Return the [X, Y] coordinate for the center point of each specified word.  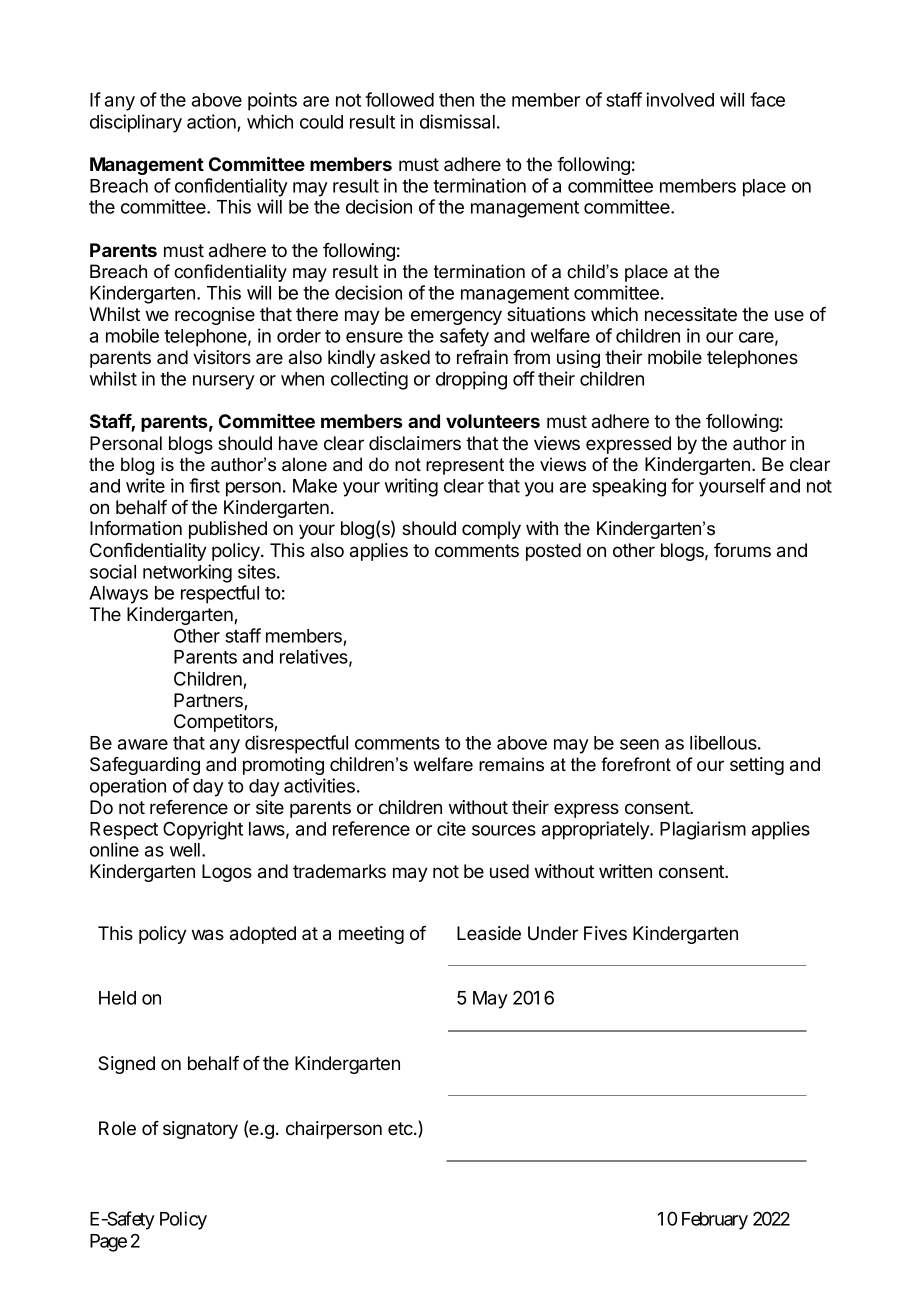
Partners [209, 701]
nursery [224, 382]
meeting [371, 935]
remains [511, 764]
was [208, 935]
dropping [471, 380]
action [211, 121]
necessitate [691, 314]
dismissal [457, 121]
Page [108, 1243]
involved [680, 99]
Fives [605, 933]
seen [639, 744]
